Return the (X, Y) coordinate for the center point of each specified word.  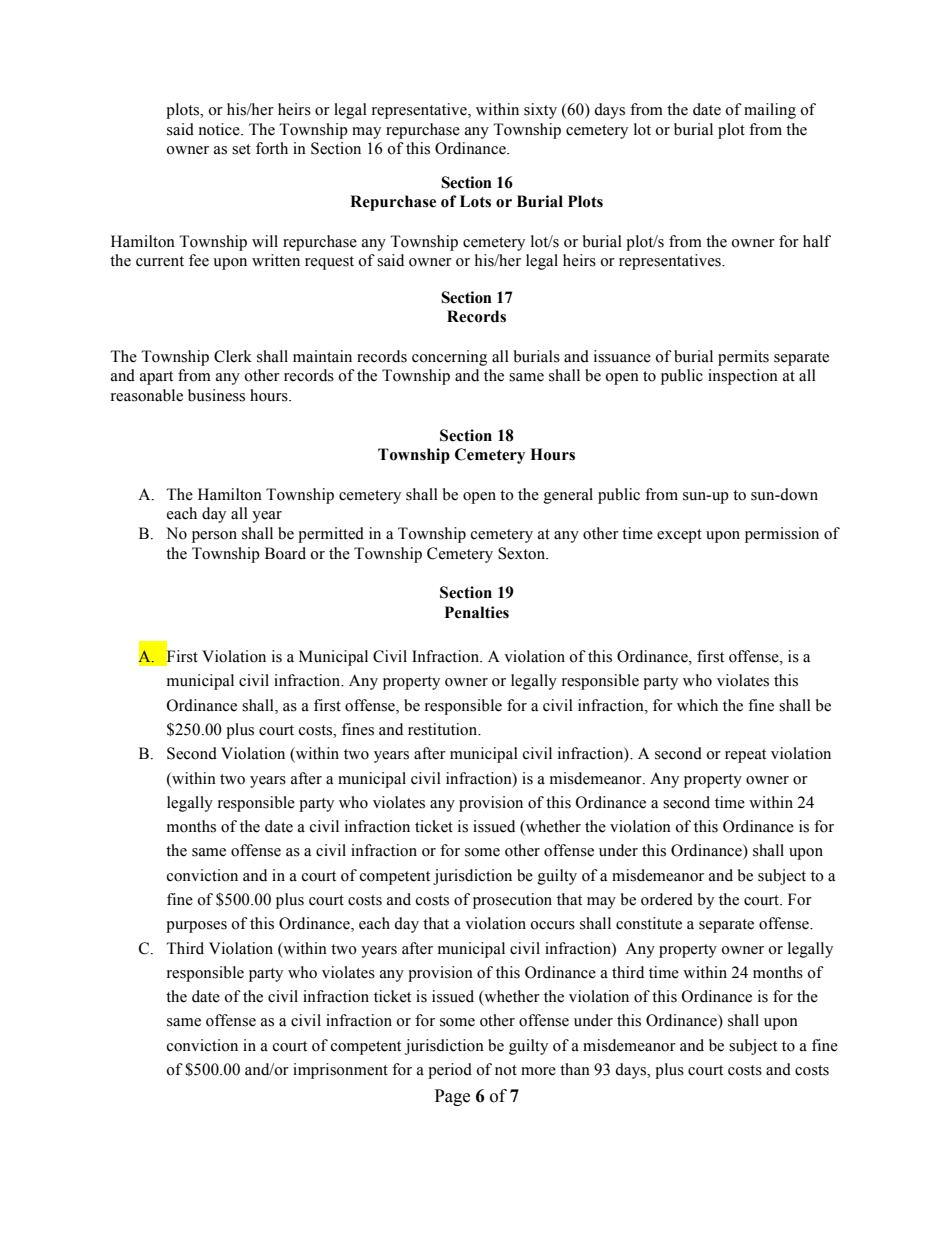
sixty (540, 111)
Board (285, 553)
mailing (770, 111)
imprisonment (340, 1071)
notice (220, 129)
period (450, 1071)
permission (782, 535)
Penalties (477, 612)
